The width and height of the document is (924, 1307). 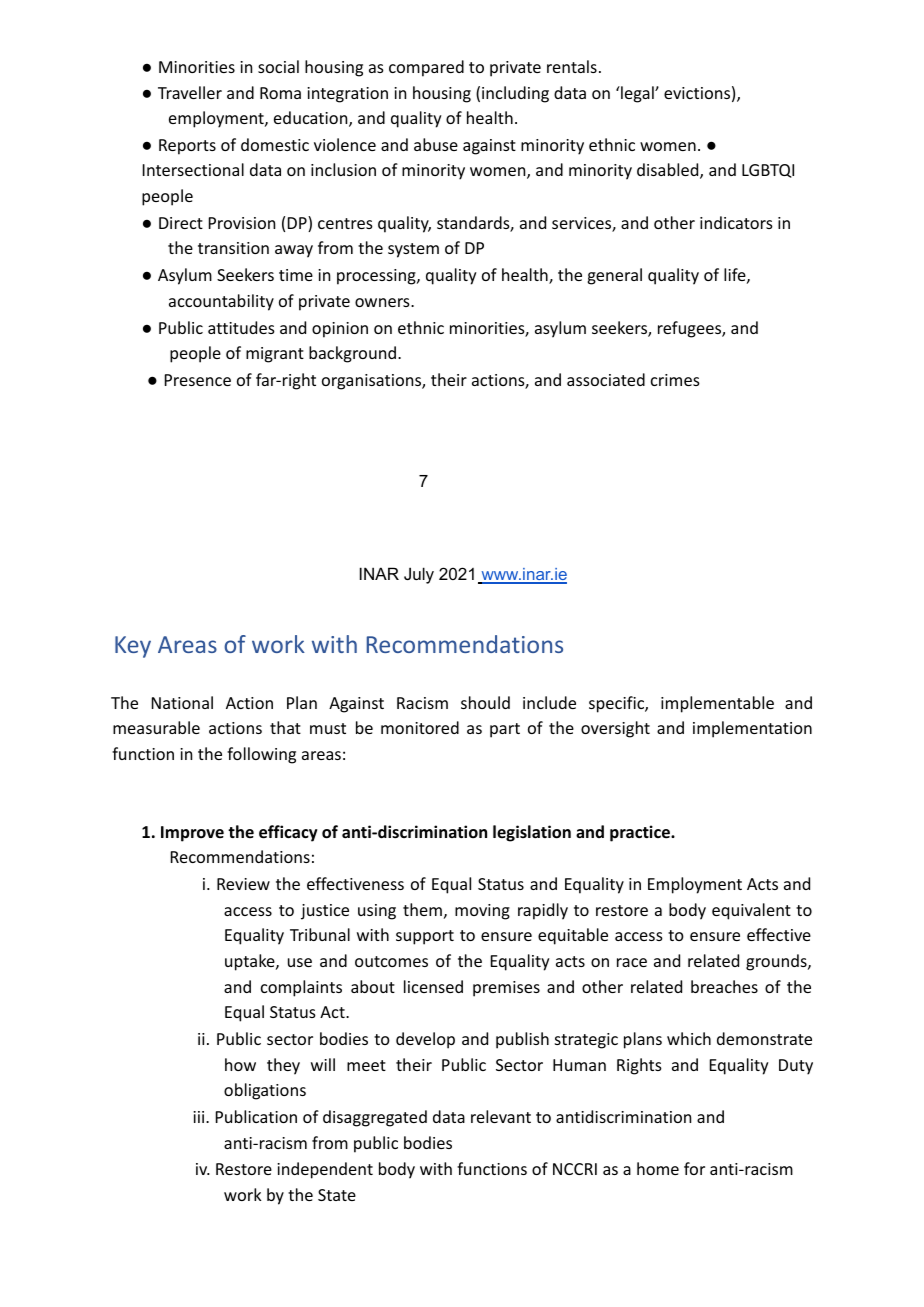 I want to click on implementation, so click(x=752, y=729).
